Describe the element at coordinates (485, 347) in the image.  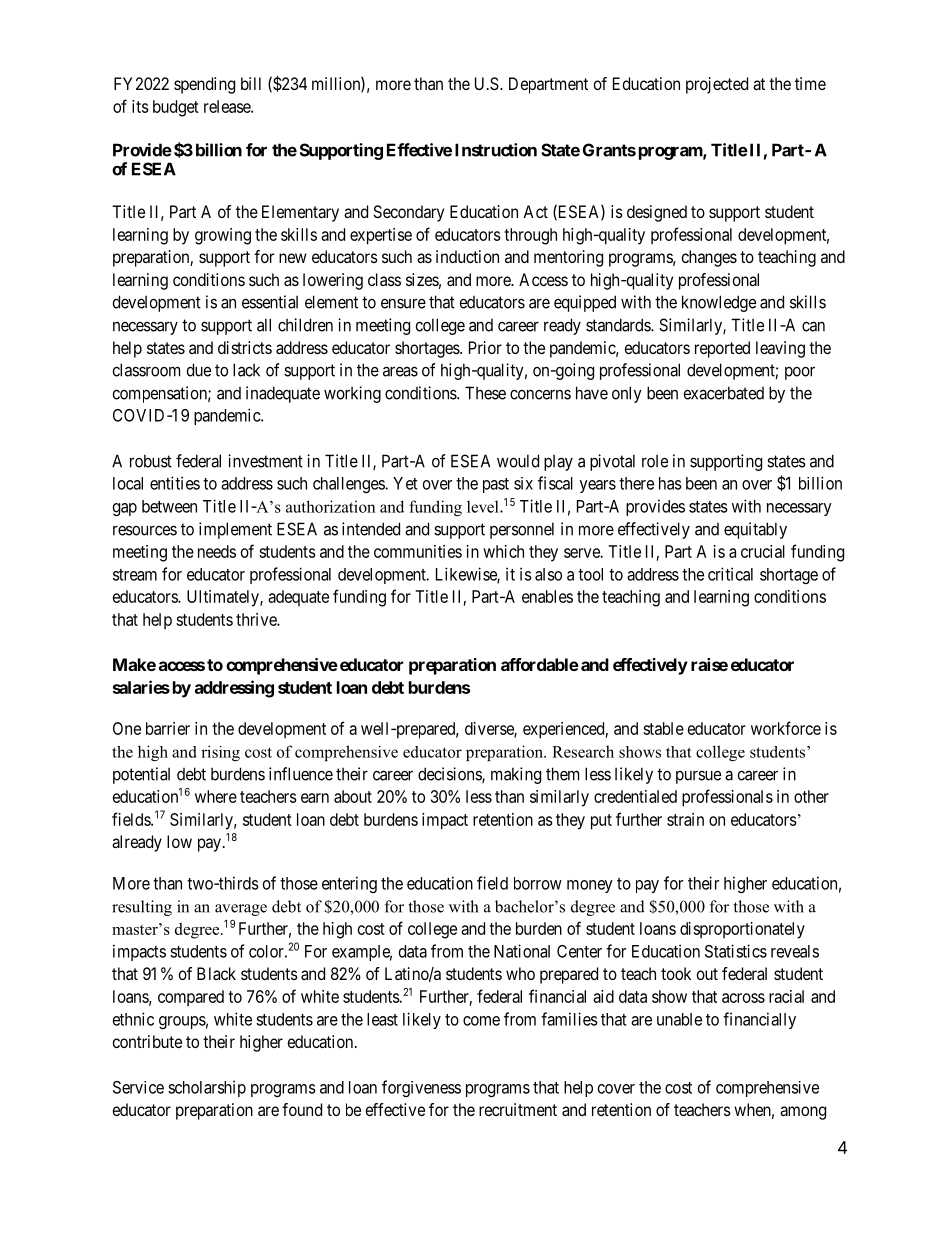
I see `Prior` at that location.
